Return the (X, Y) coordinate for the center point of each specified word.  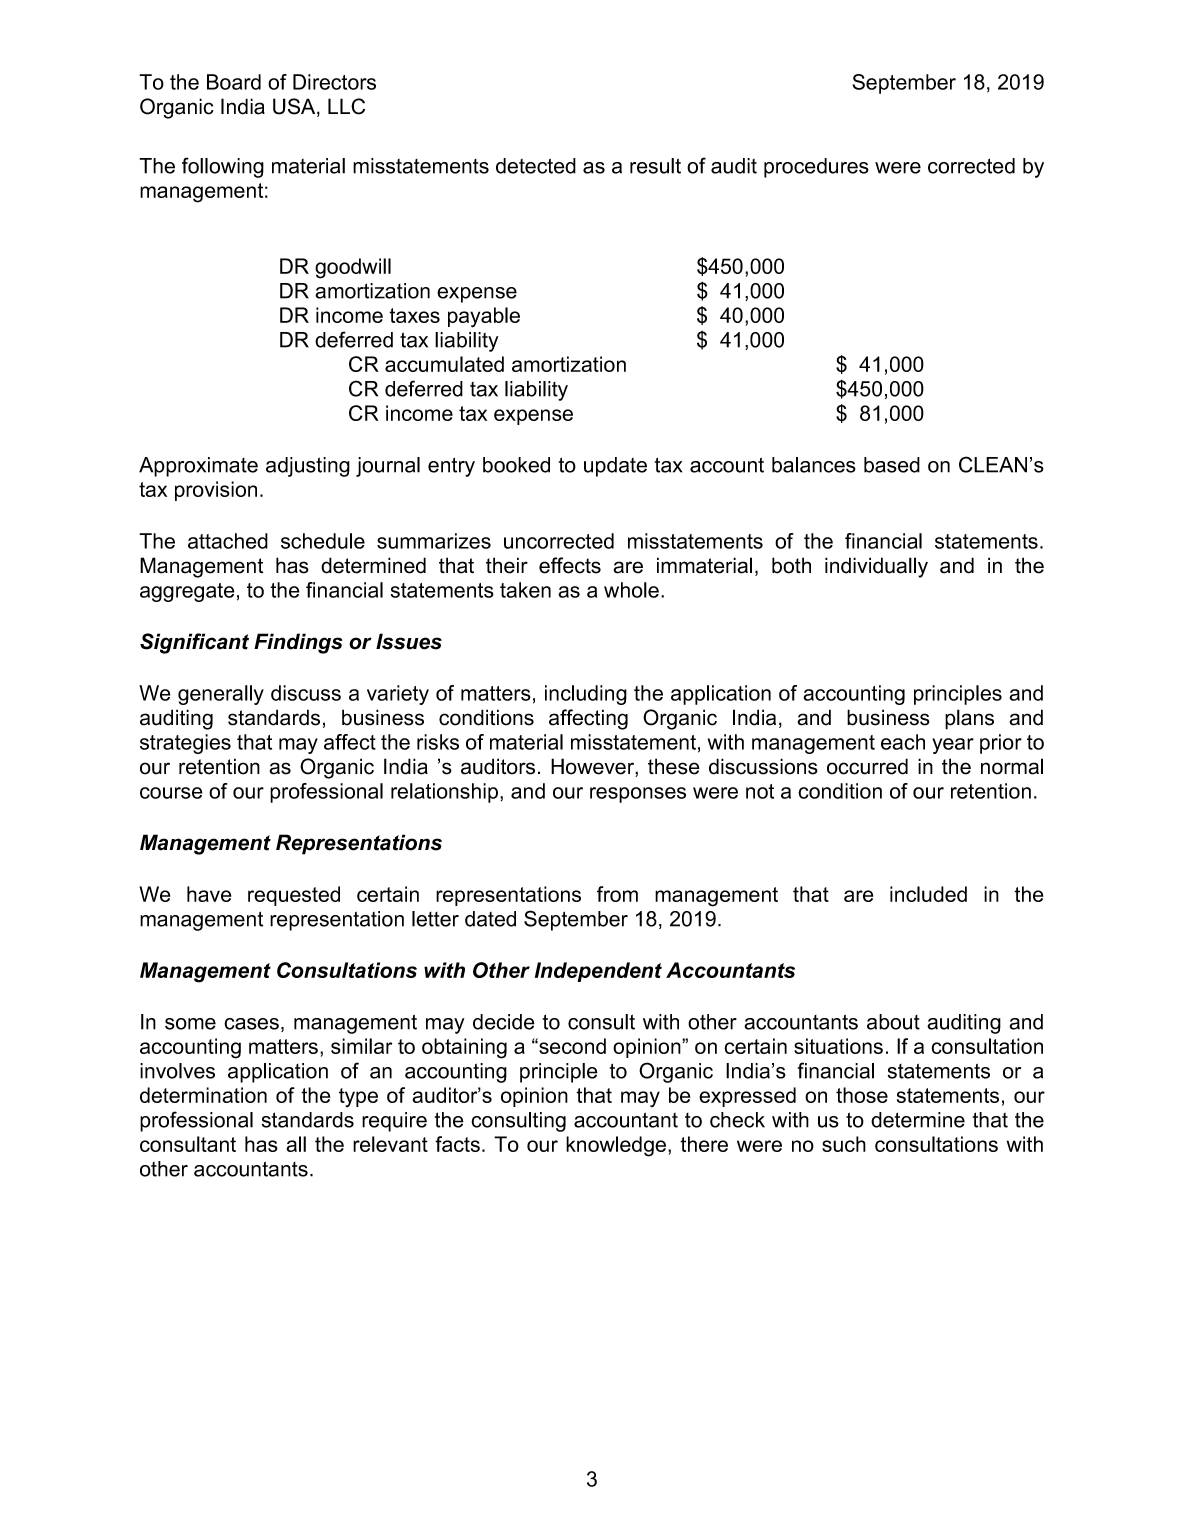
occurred (867, 766)
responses (638, 795)
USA (295, 107)
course (171, 793)
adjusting (308, 467)
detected (536, 166)
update (615, 467)
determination (203, 1095)
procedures (816, 168)
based (892, 465)
